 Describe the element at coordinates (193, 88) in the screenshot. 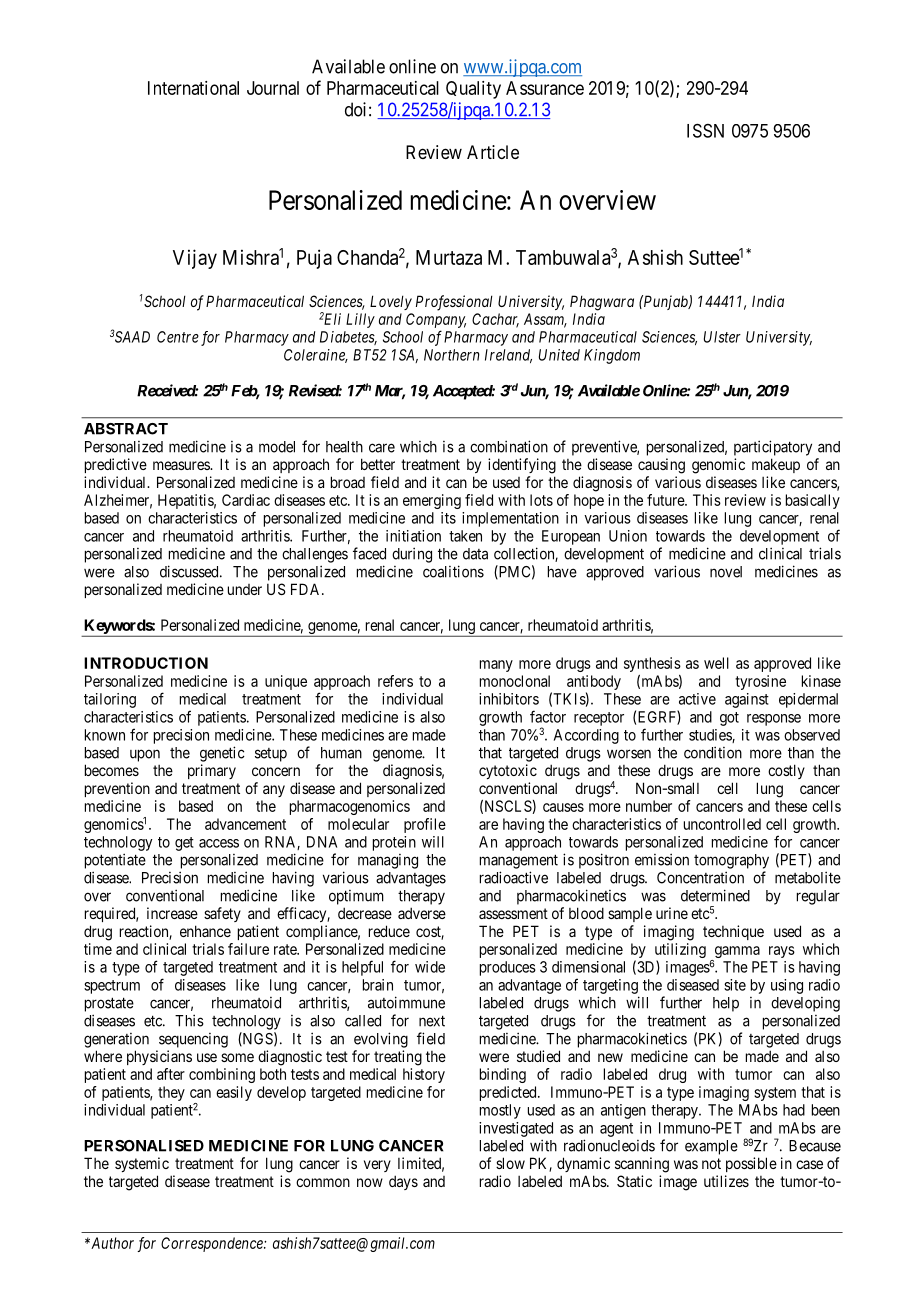

I see `International` at that location.
